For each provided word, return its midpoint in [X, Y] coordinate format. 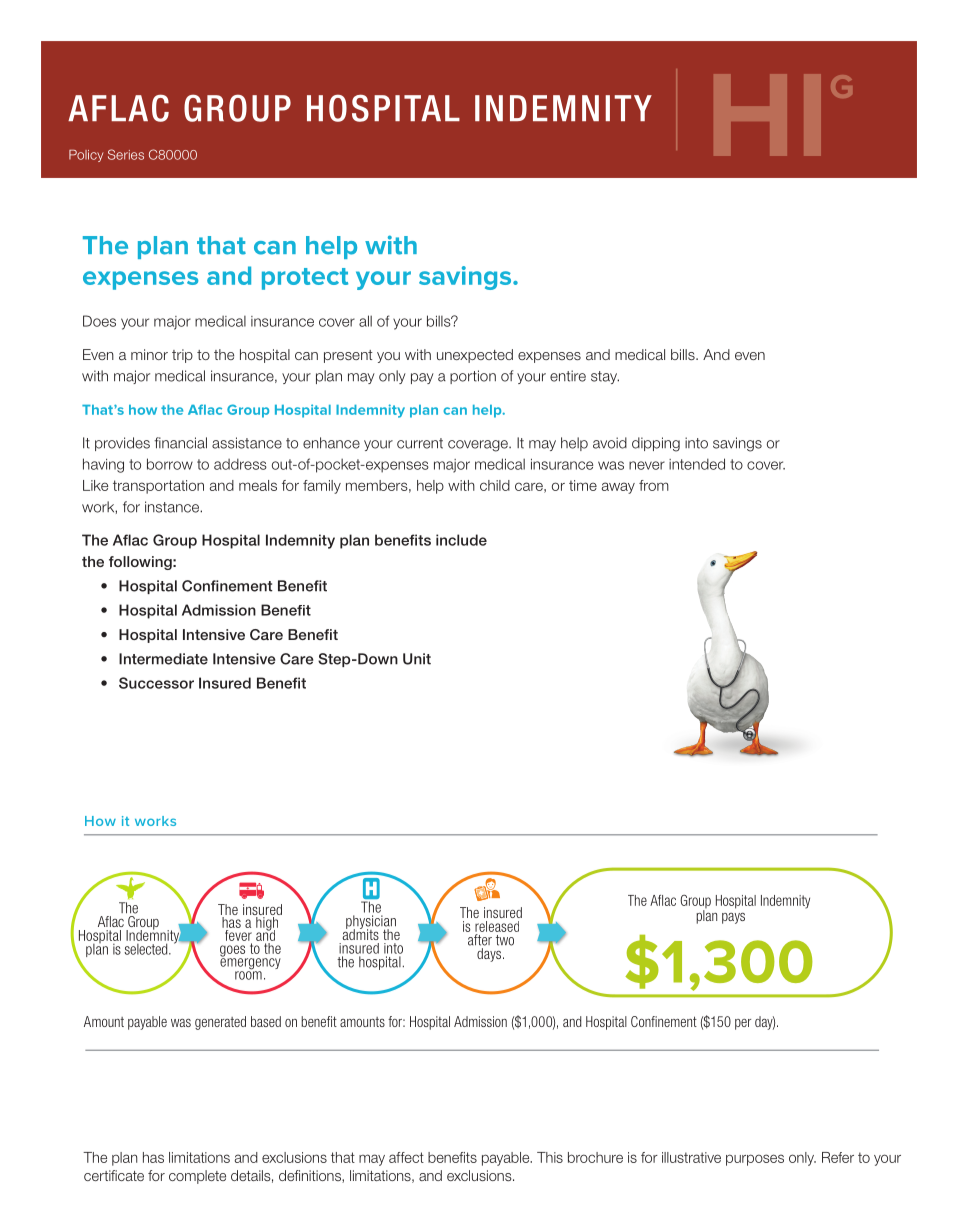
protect [305, 279]
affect [406, 1157]
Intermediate [163, 659]
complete [197, 1177]
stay [605, 377]
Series [126, 154]
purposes [755, 1160]
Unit [417, 659]
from [654, 485]
